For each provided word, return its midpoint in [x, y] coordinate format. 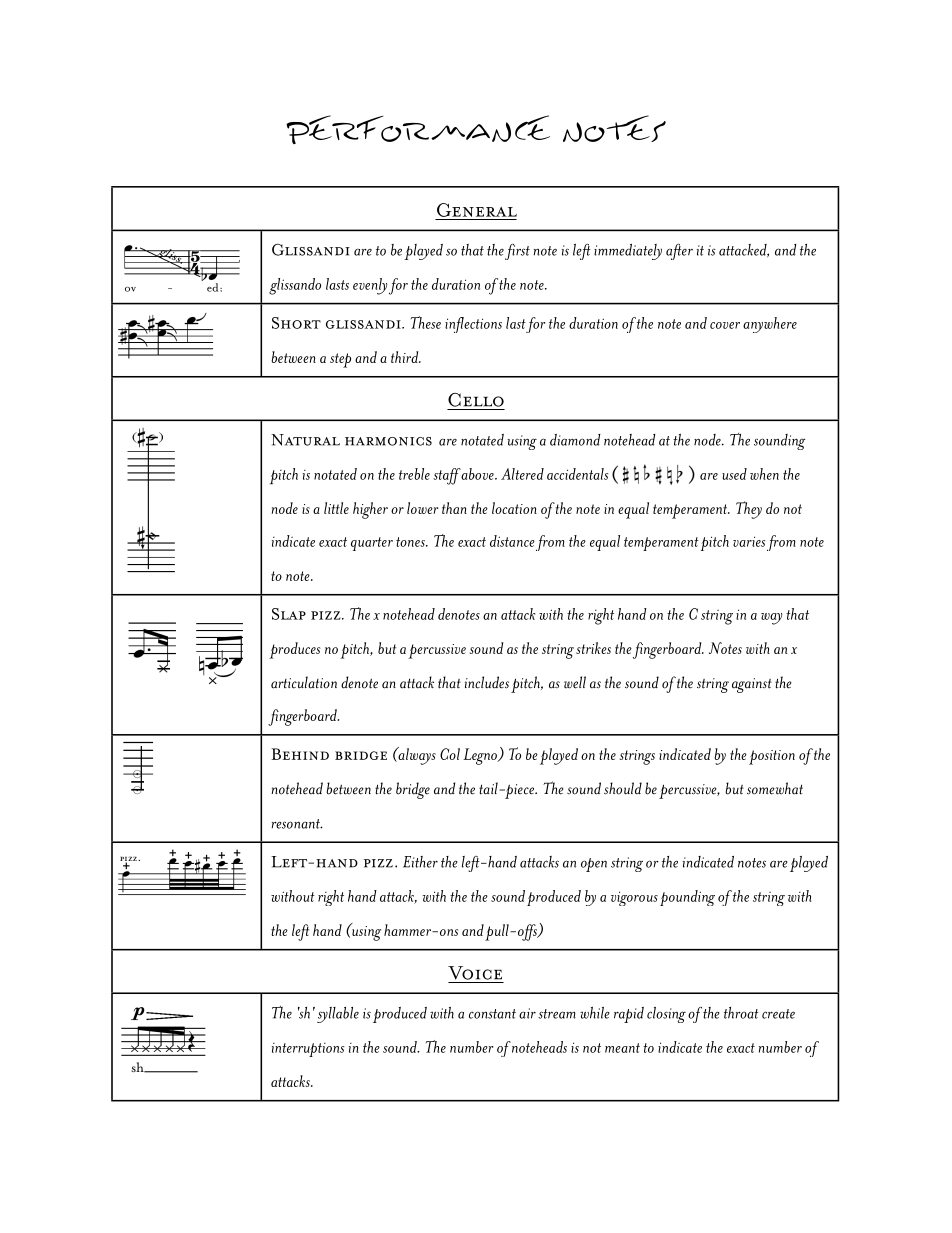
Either [420, 862]
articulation [304, 682]
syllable [338, 1015]
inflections [473, 325]
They [749, 510]
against [752, 685]
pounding [687, 898]
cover [725, 325]
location [514, 508]
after [679, 251]
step [340, 360]
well [575, 682]
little [336, 508]
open [594, 865]
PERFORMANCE [418, 129]
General [477, 210]
